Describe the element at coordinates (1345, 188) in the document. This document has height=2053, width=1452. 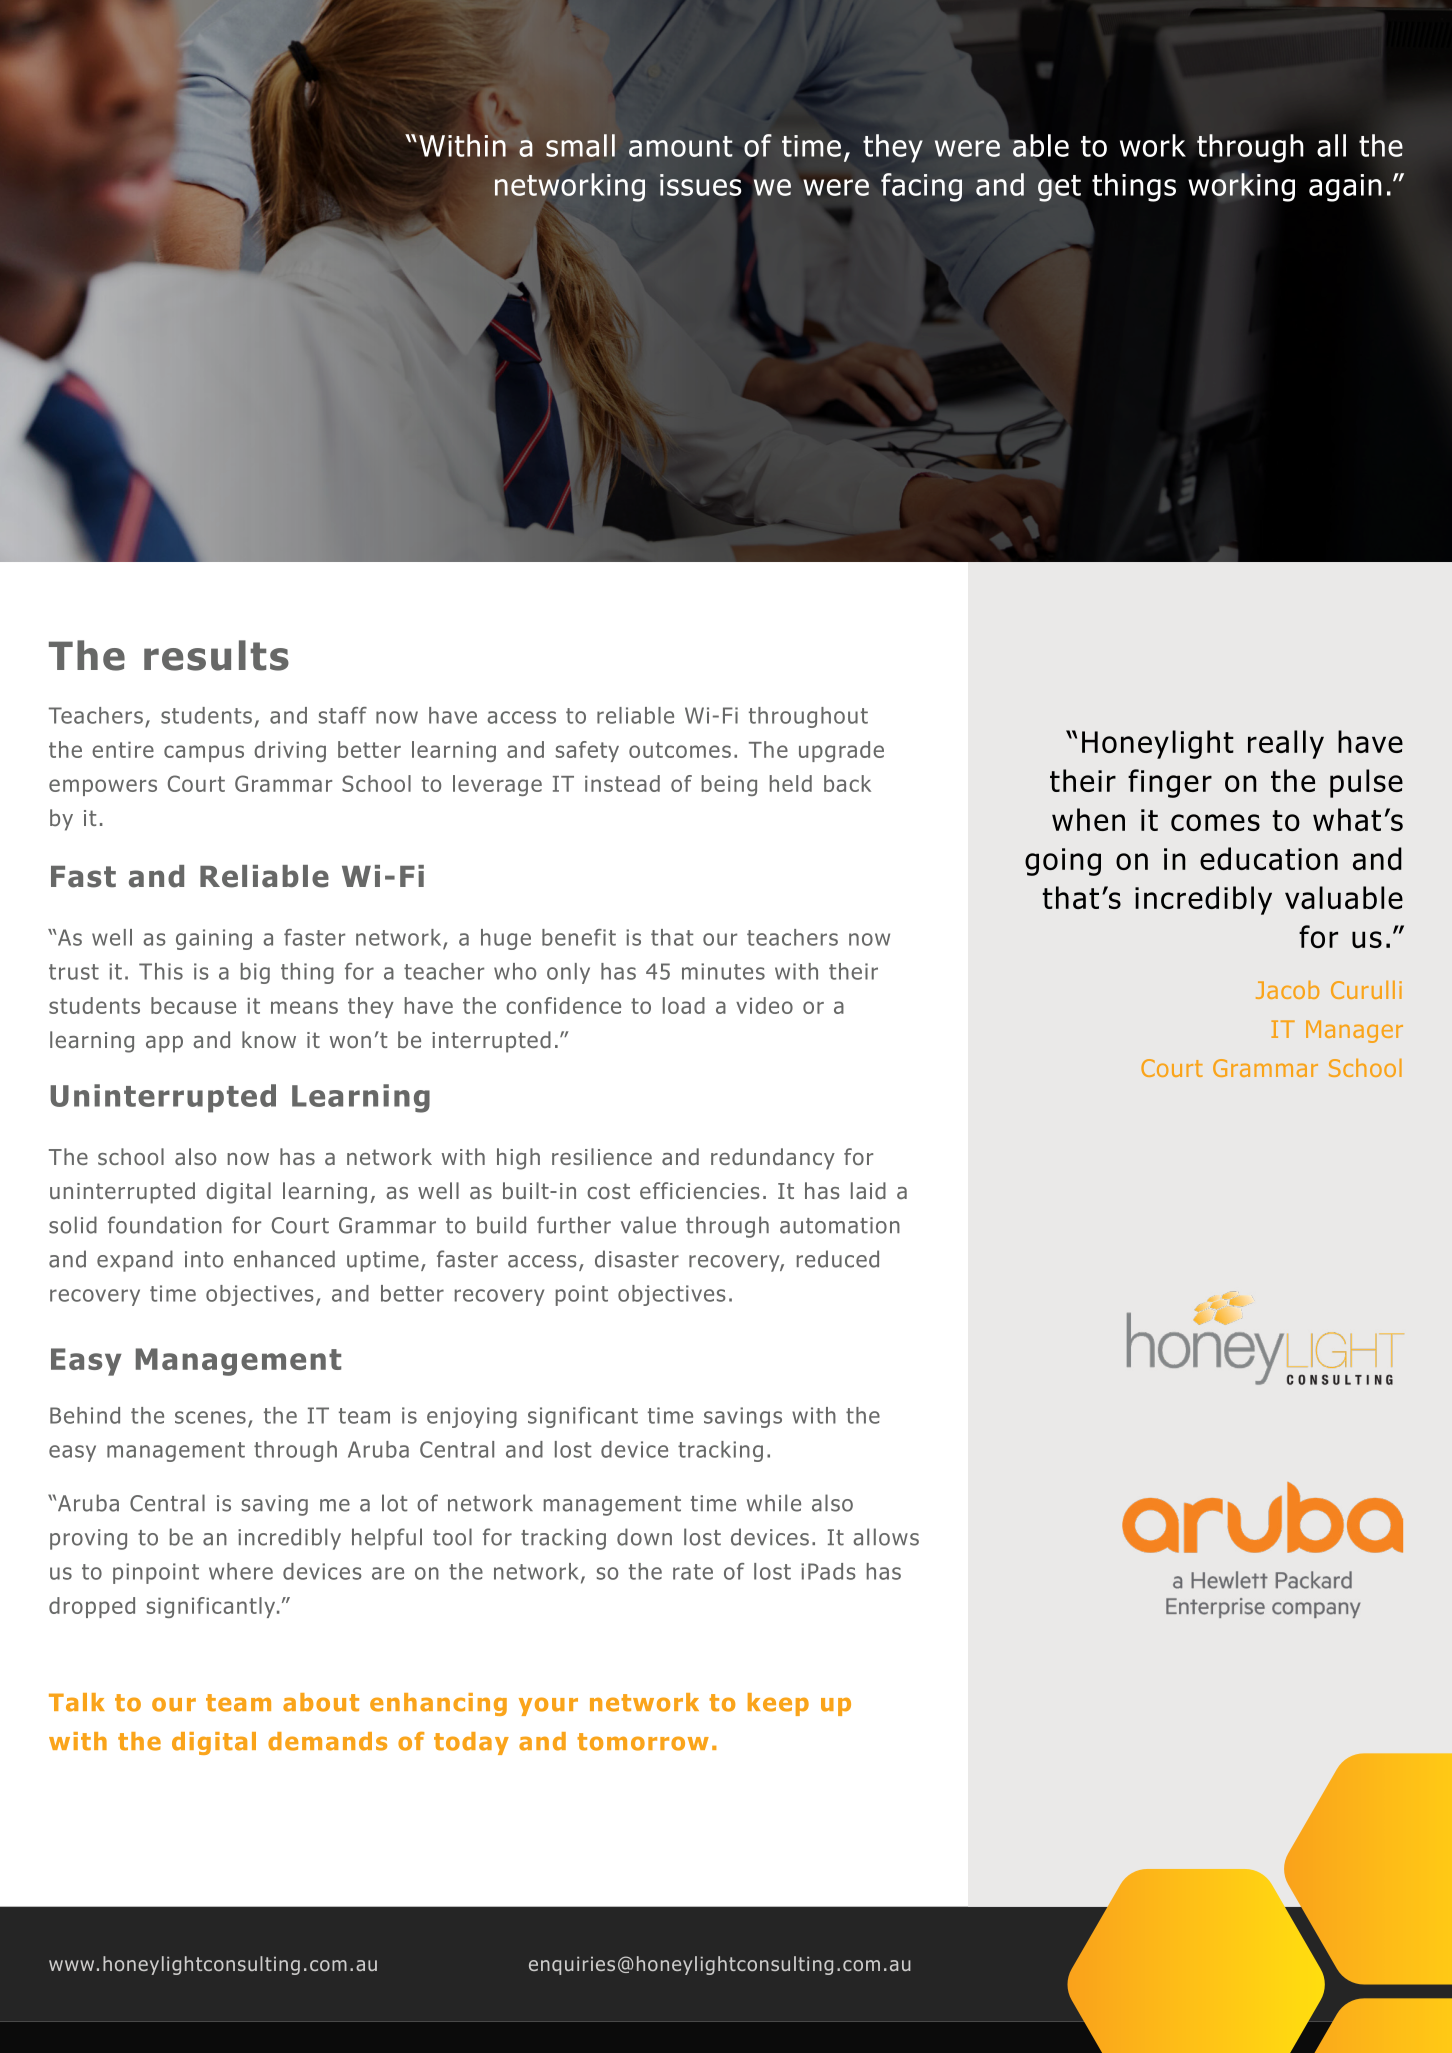
I see `again` at that location.
